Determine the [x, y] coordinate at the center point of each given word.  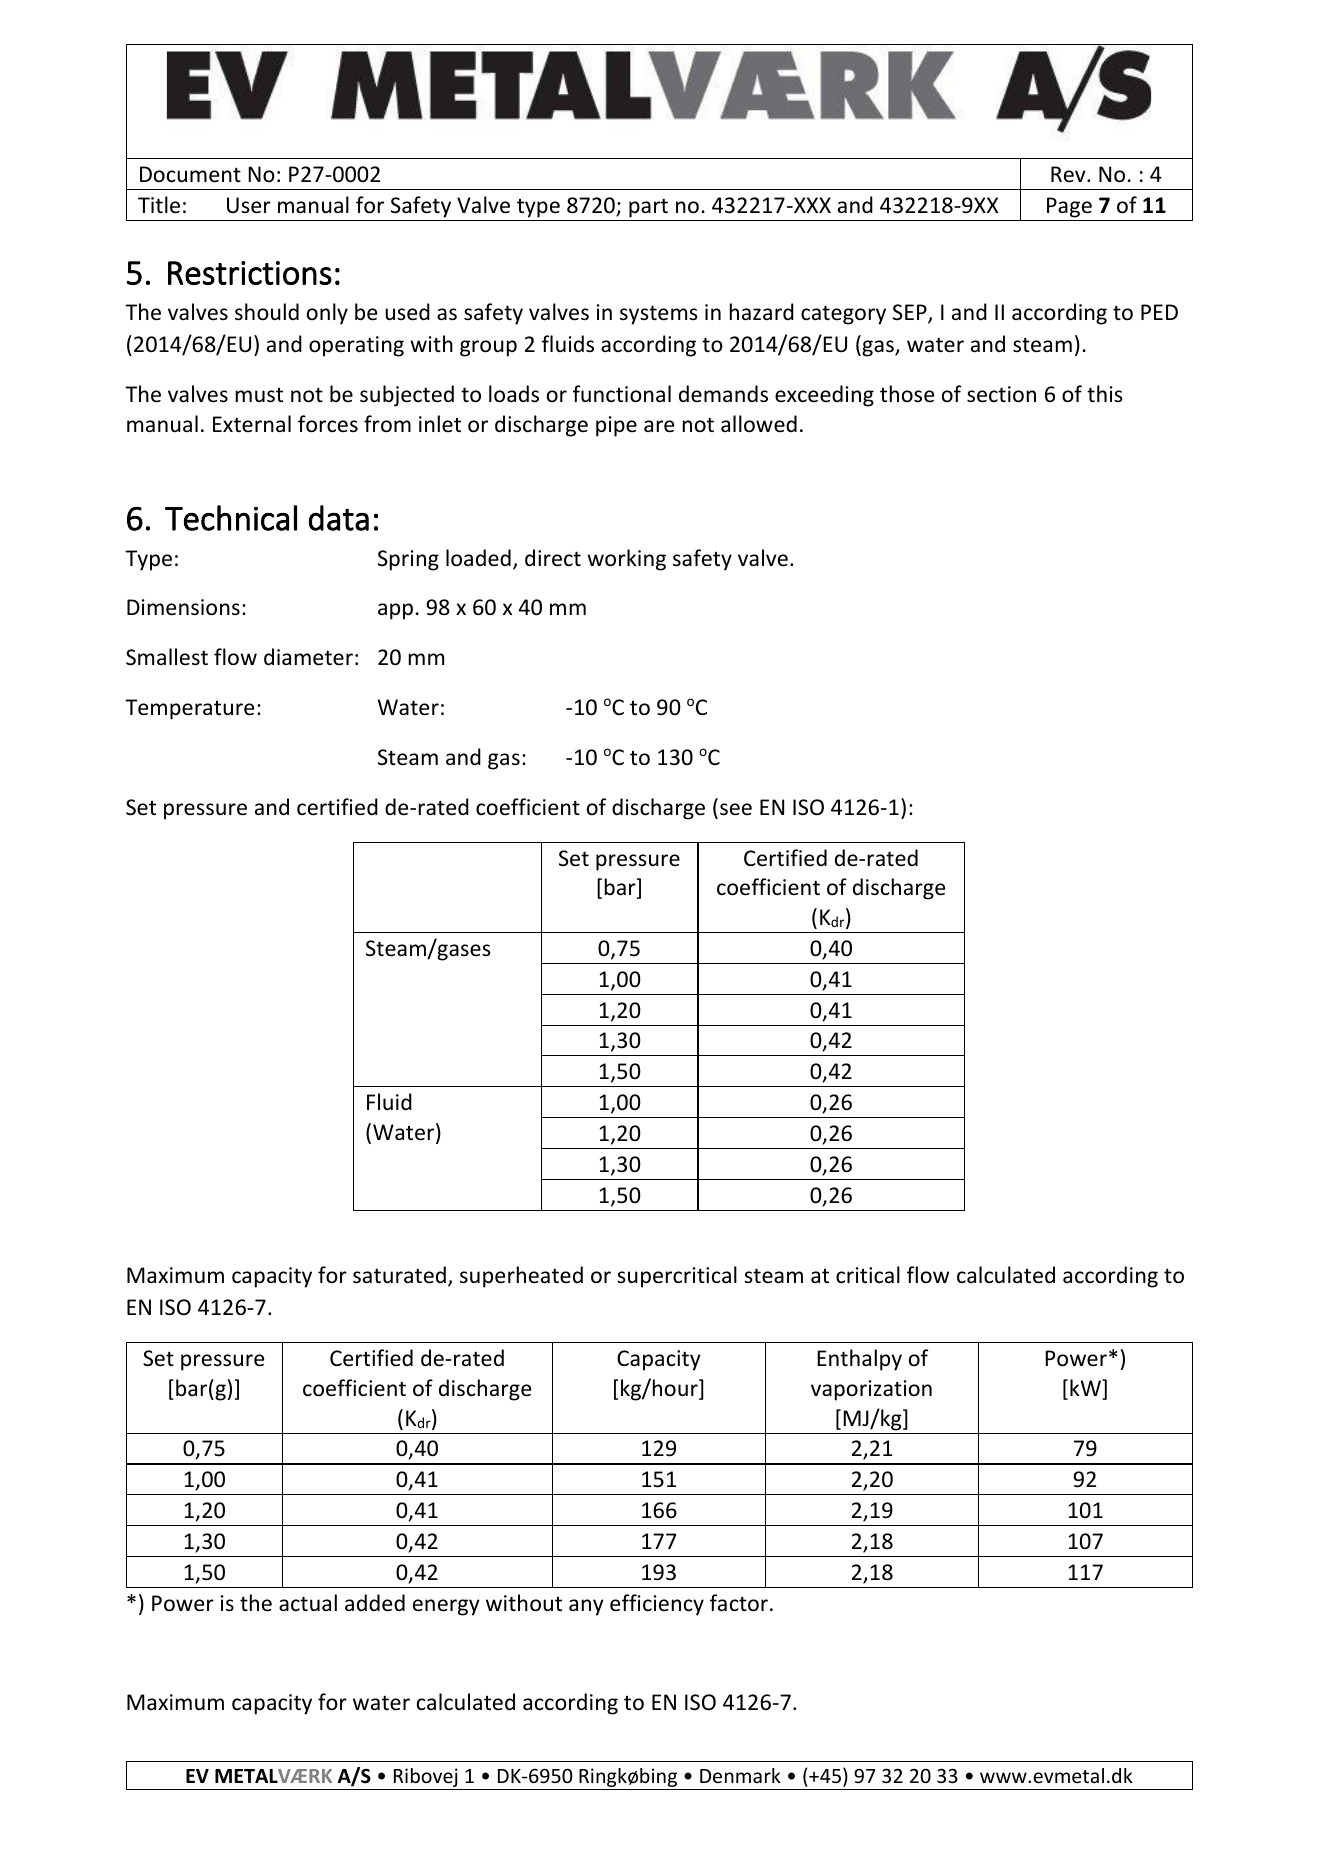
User [249, 205]
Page [1069, 207]
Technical [231, 518]
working [626, 560]
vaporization [871, 1390]
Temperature [189, 709]
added [375, 1603]
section [1001, 394]
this [1105, 393]
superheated [521, 1277]
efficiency [657, 1605]
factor [739, 1603]
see [736, 809]
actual [308, 1602]
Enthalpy [859, 1360]
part [648, 208]
